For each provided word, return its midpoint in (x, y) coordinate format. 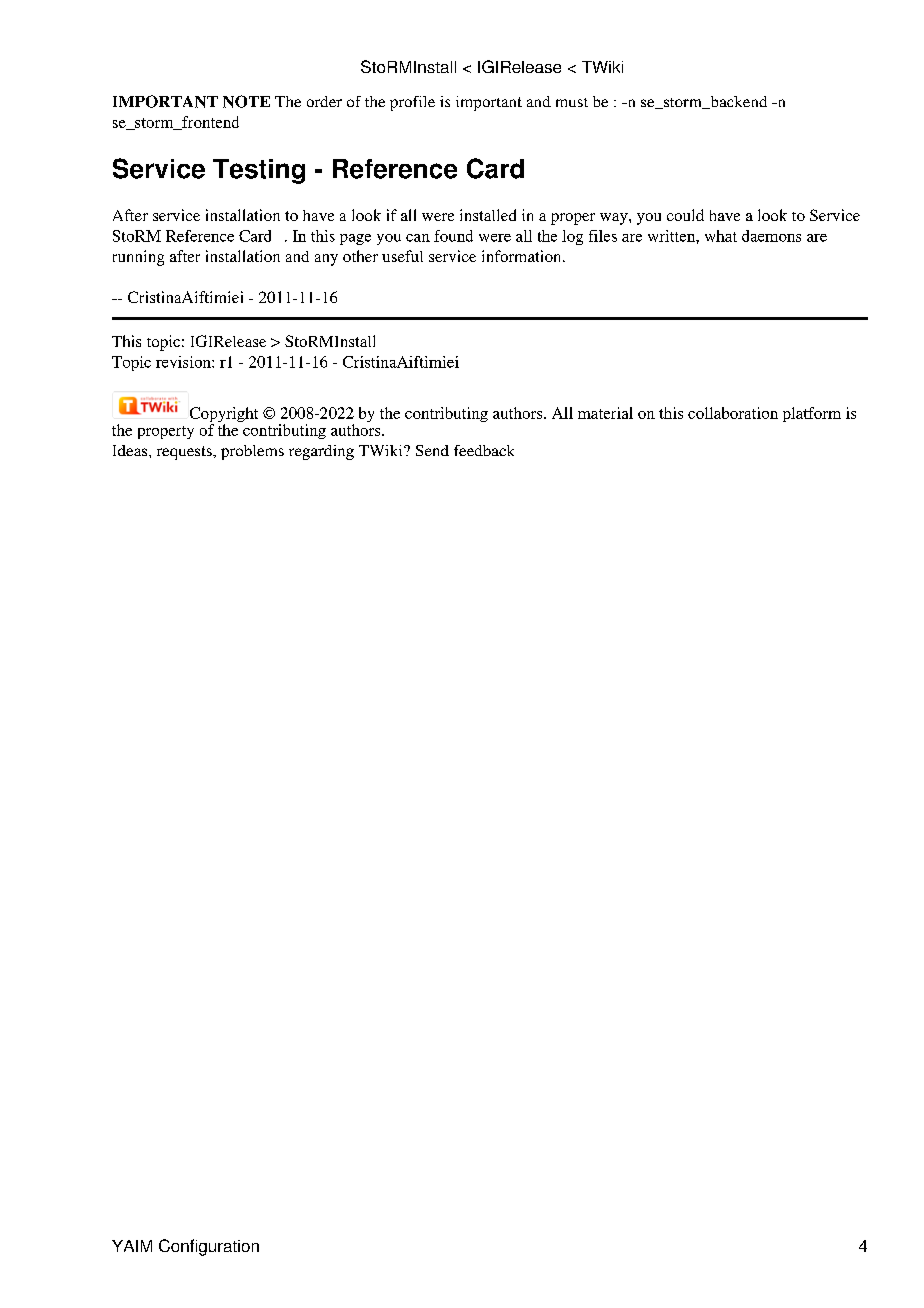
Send (432, 450)
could (685, 215)
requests (185, 453)
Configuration (209, 1247)
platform (812, 414)
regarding (321, 452)
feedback (484, 450)
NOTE (246, 101)
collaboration (733, 413)
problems (252, 452)
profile (412, 103)
